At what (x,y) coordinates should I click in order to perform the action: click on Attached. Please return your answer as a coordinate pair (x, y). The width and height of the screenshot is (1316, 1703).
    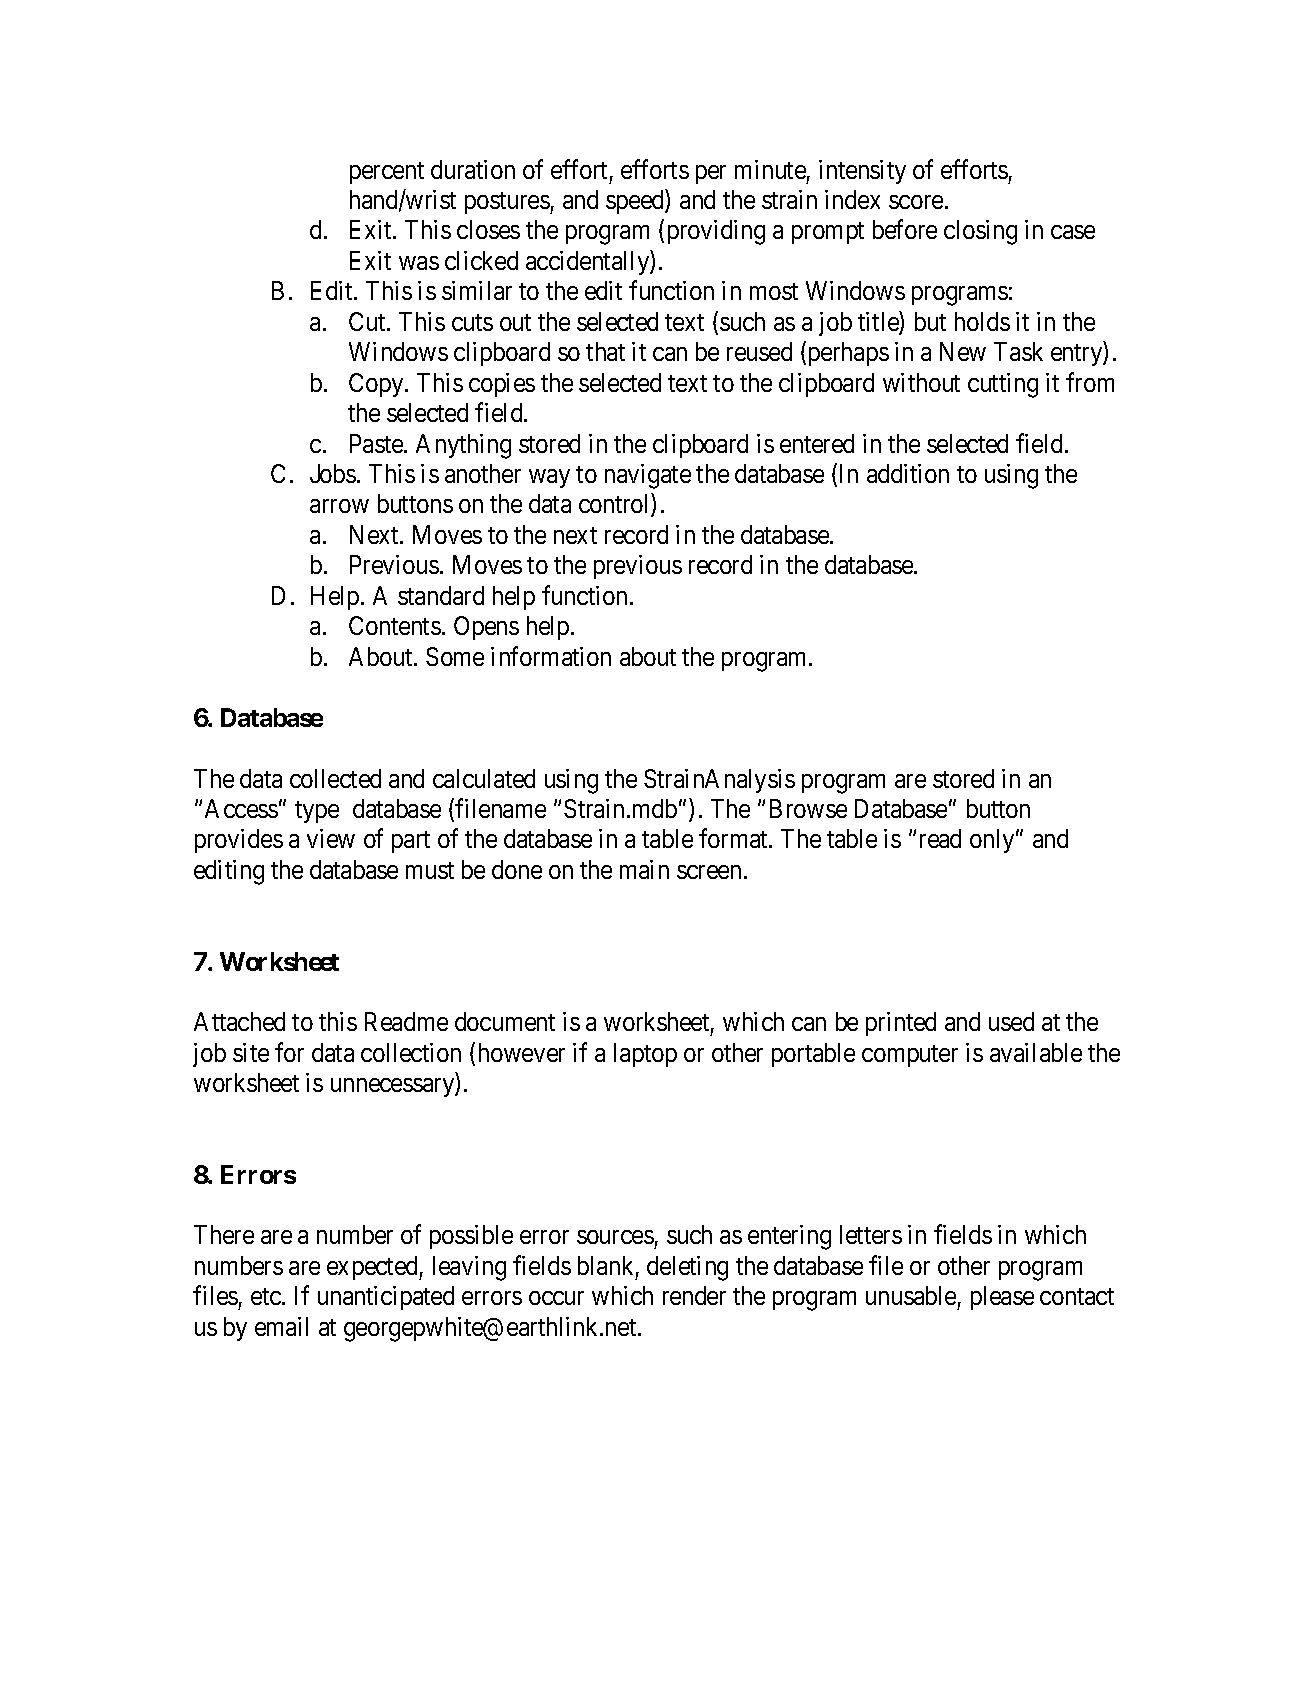
    Looking at the image, I should click on (239, 1021).
